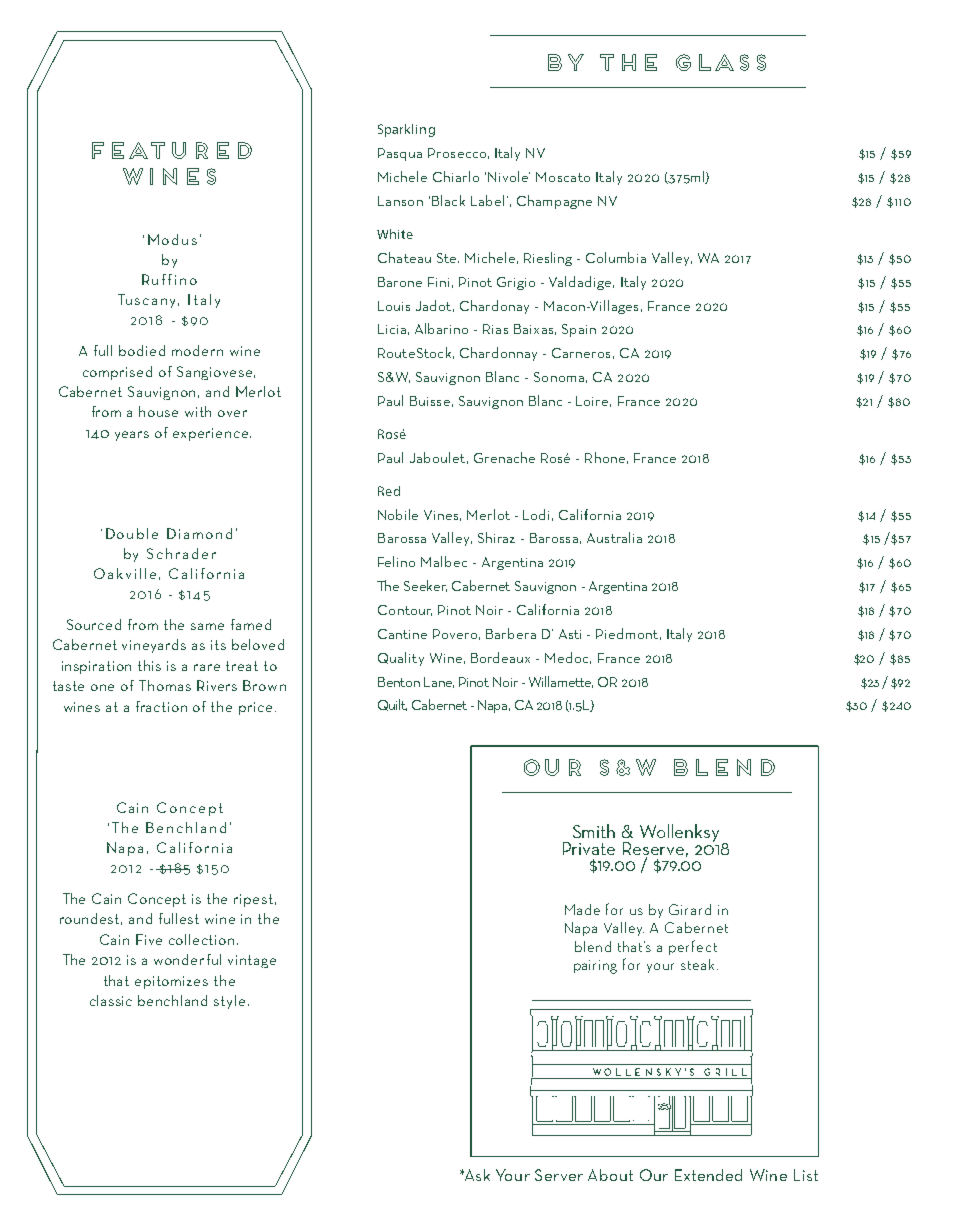 The image size is (980, 1226). Describe the element at coordinates (721, 62) in the screenshot. I see `GLASS` at that location.
